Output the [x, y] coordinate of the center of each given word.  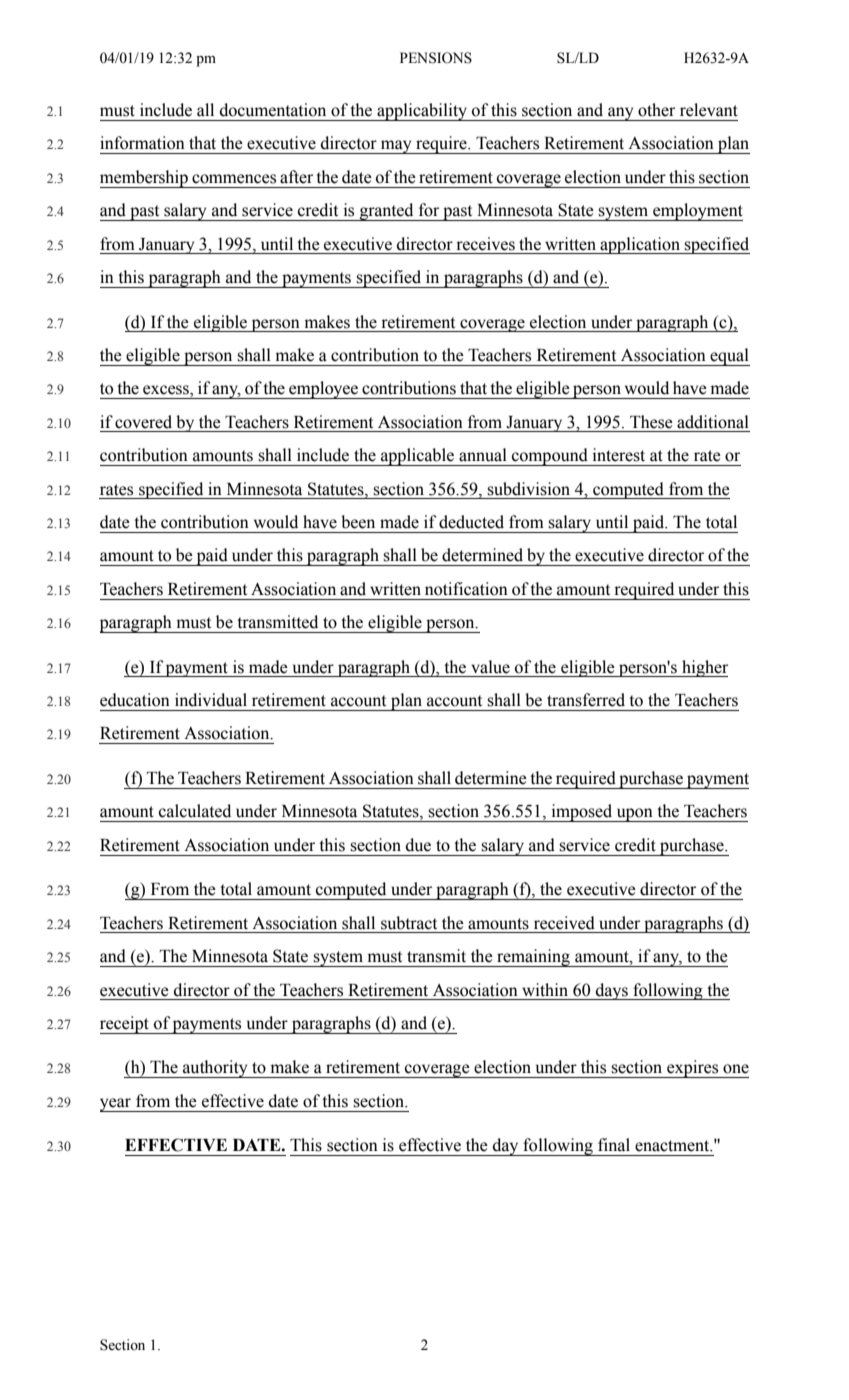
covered [143, 422]
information [142, 143]
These [651, 422]
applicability [422, 112]
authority [215, 1069]
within [545, 989]
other [656, 110]
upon [634, 815]
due [418, 845]
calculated [195, 811]
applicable [418, 457]
